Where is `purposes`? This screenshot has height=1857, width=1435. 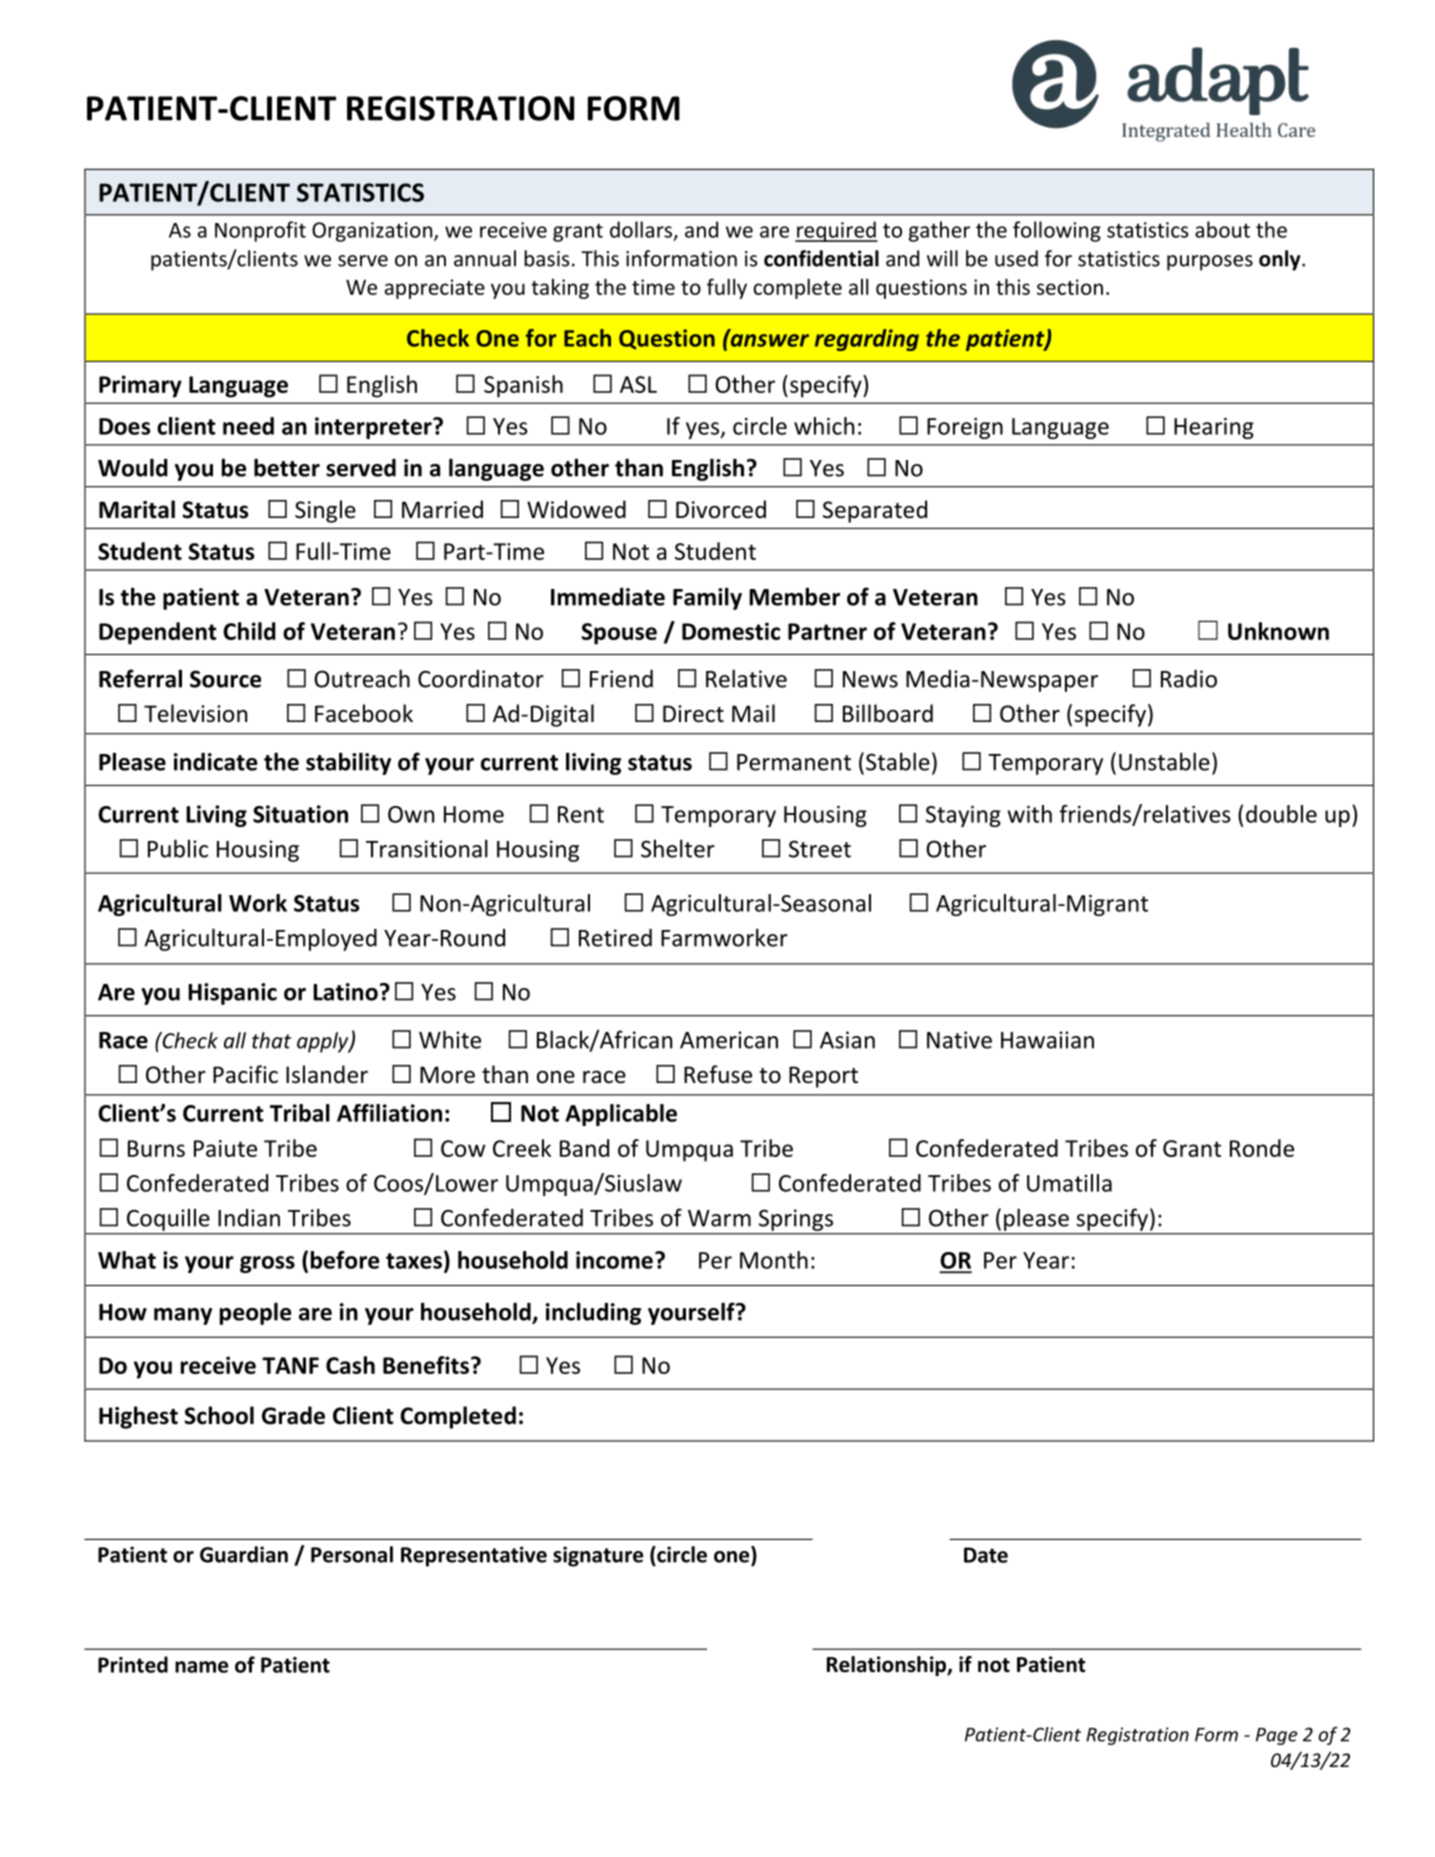 purposes is located at coordinates (1210, 263).
